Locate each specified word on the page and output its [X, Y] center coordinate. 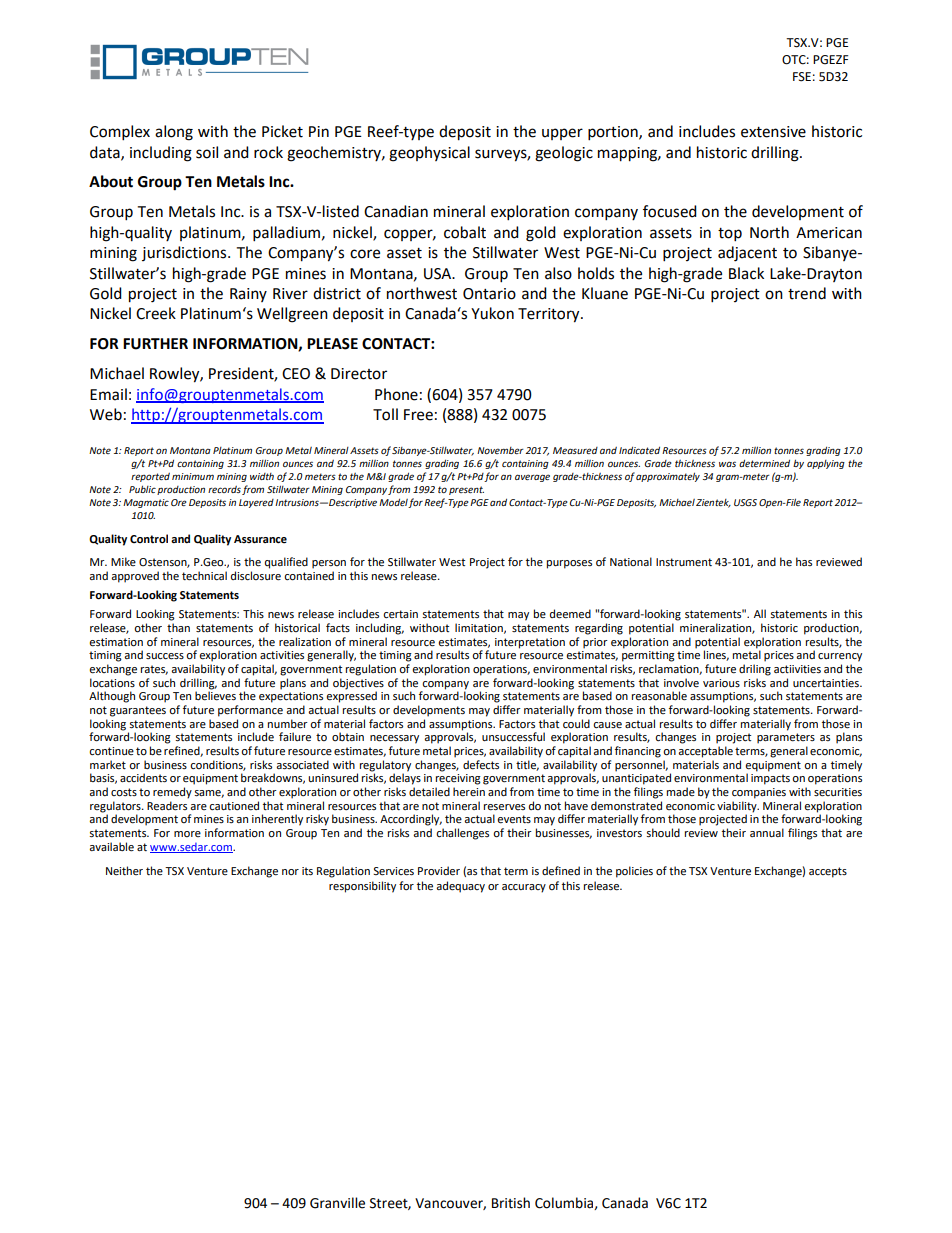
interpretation [530, 643]
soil [207, 152]
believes [215, 695]
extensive [773, 132]
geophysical [429, 154]
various [721, 683]
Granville [337, 1203]
